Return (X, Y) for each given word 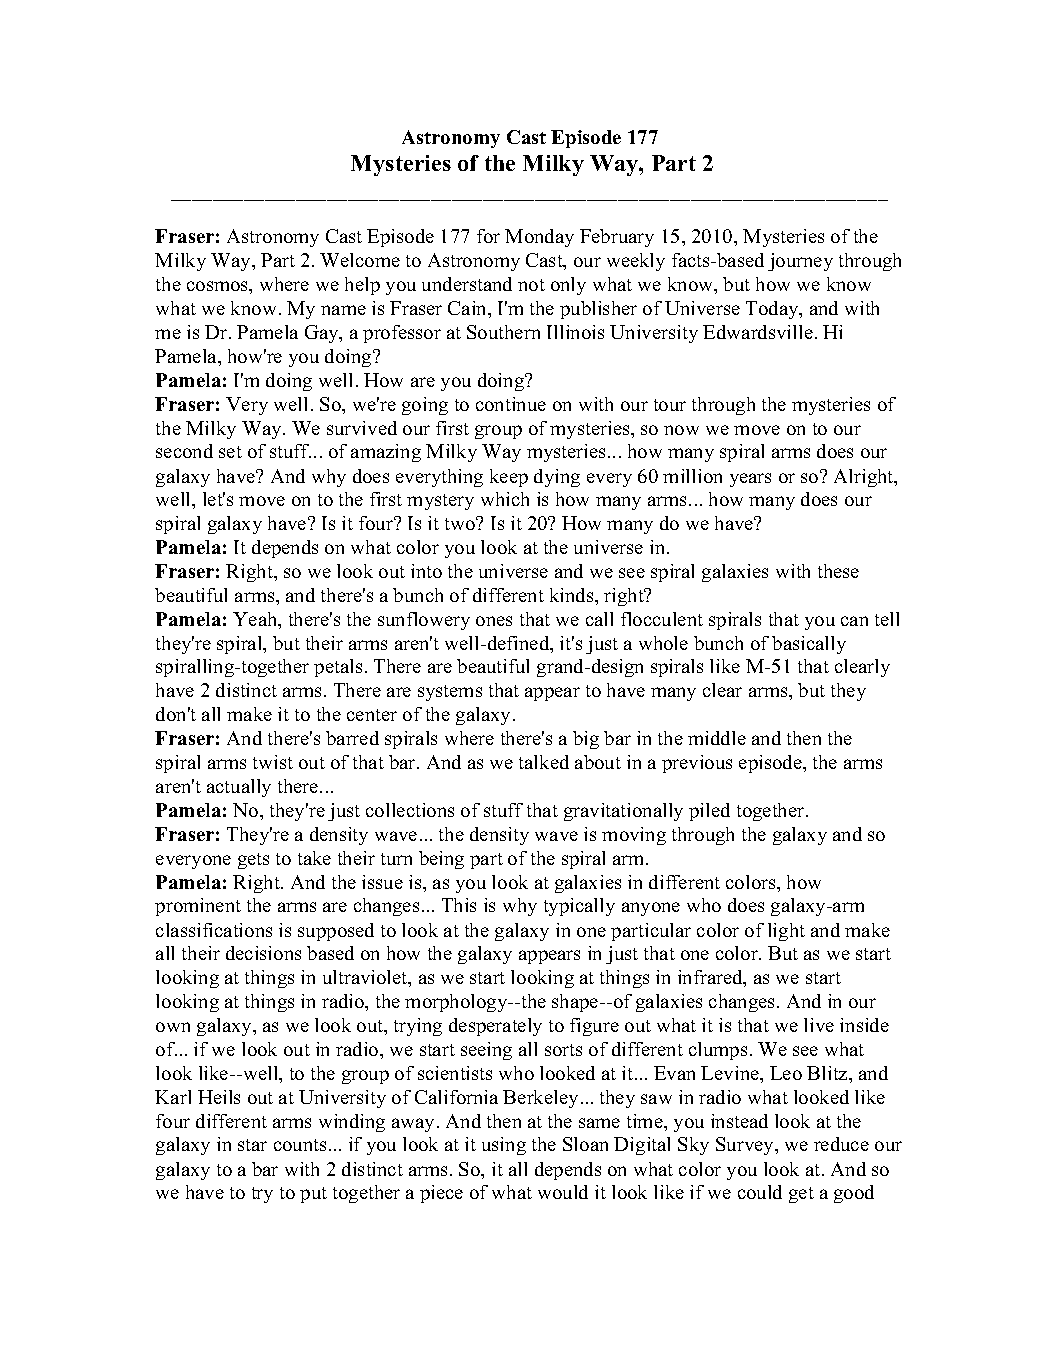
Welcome (360, 260)
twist (273, 762)
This (459, 905)
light (786, 932)
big (586, 740)
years (750, 480)
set (230, 452)
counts (300, 1145)
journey (800, 262)
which (505, 499)
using (504, 1146)
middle (717, 738)
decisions (263, 953)
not (531, 285)
